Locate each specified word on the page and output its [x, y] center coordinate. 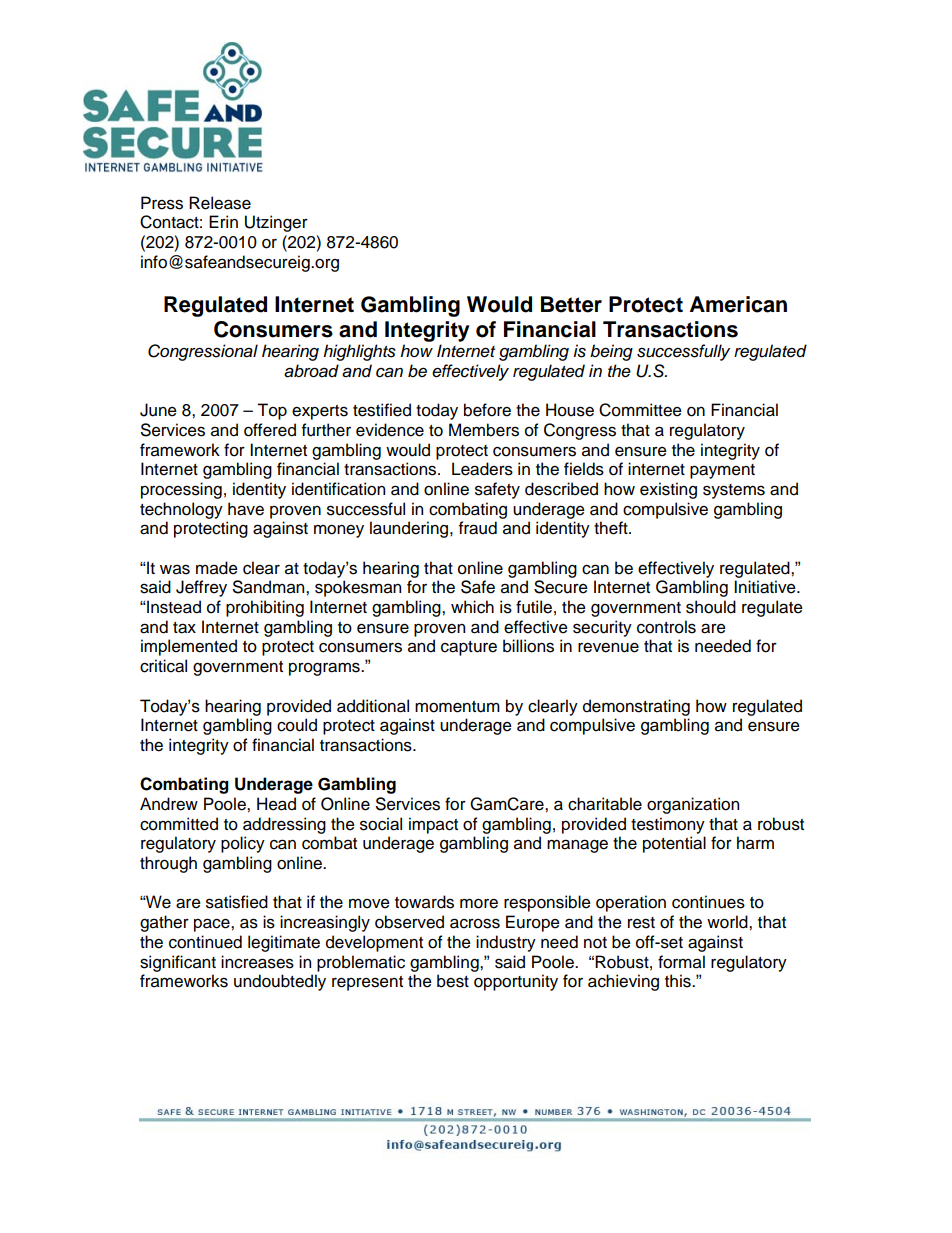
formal [681, 962]
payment [722, 471]
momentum [457, 707]
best [453, 981]
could [297, 725]
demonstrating [636, 707]
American [738, 304]
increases [257, 962]
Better [571, 304]
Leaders [482, 469]
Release [220, 203]
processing [181, 490]
